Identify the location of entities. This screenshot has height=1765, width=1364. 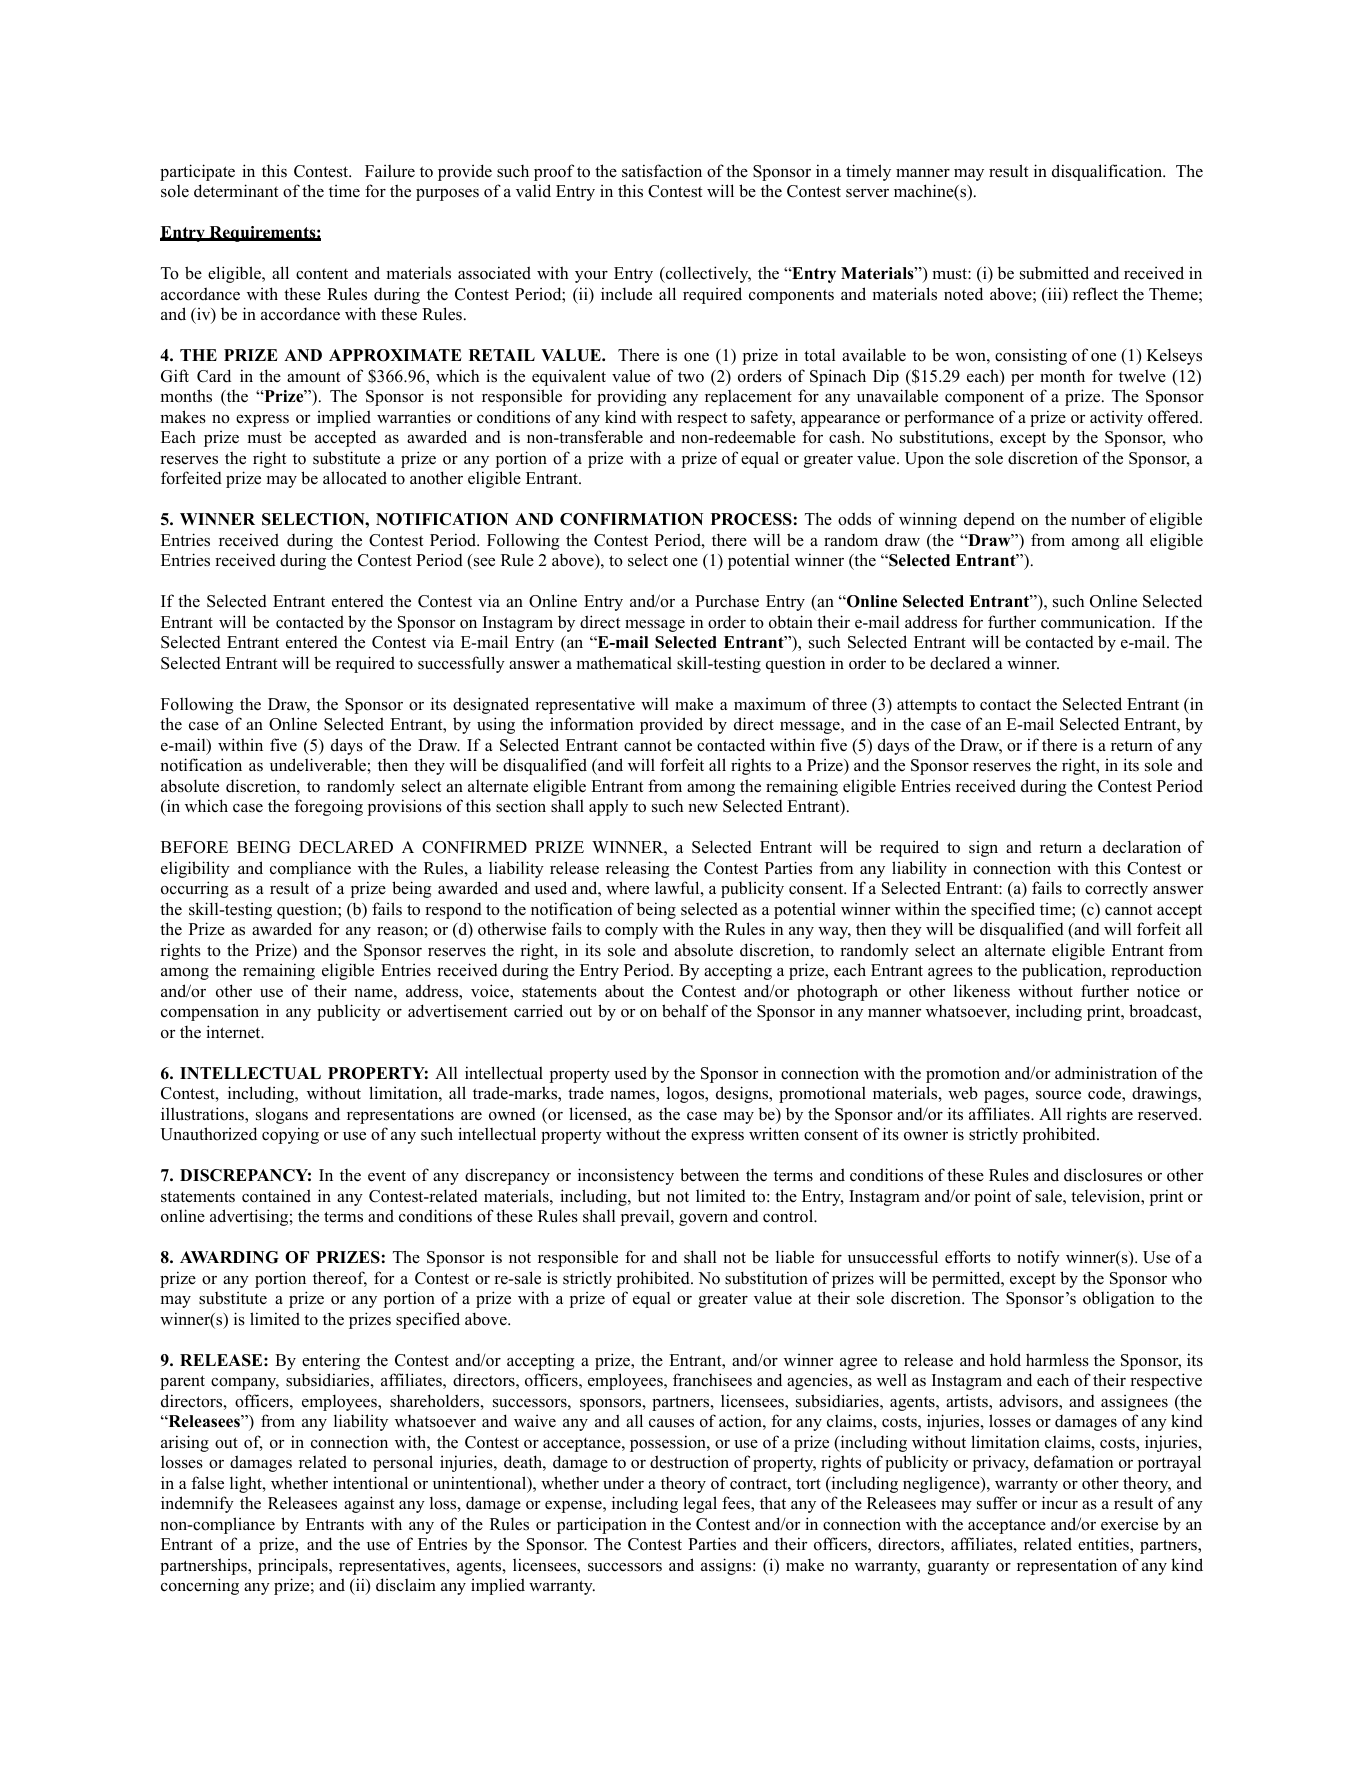
(1104, 1545).
